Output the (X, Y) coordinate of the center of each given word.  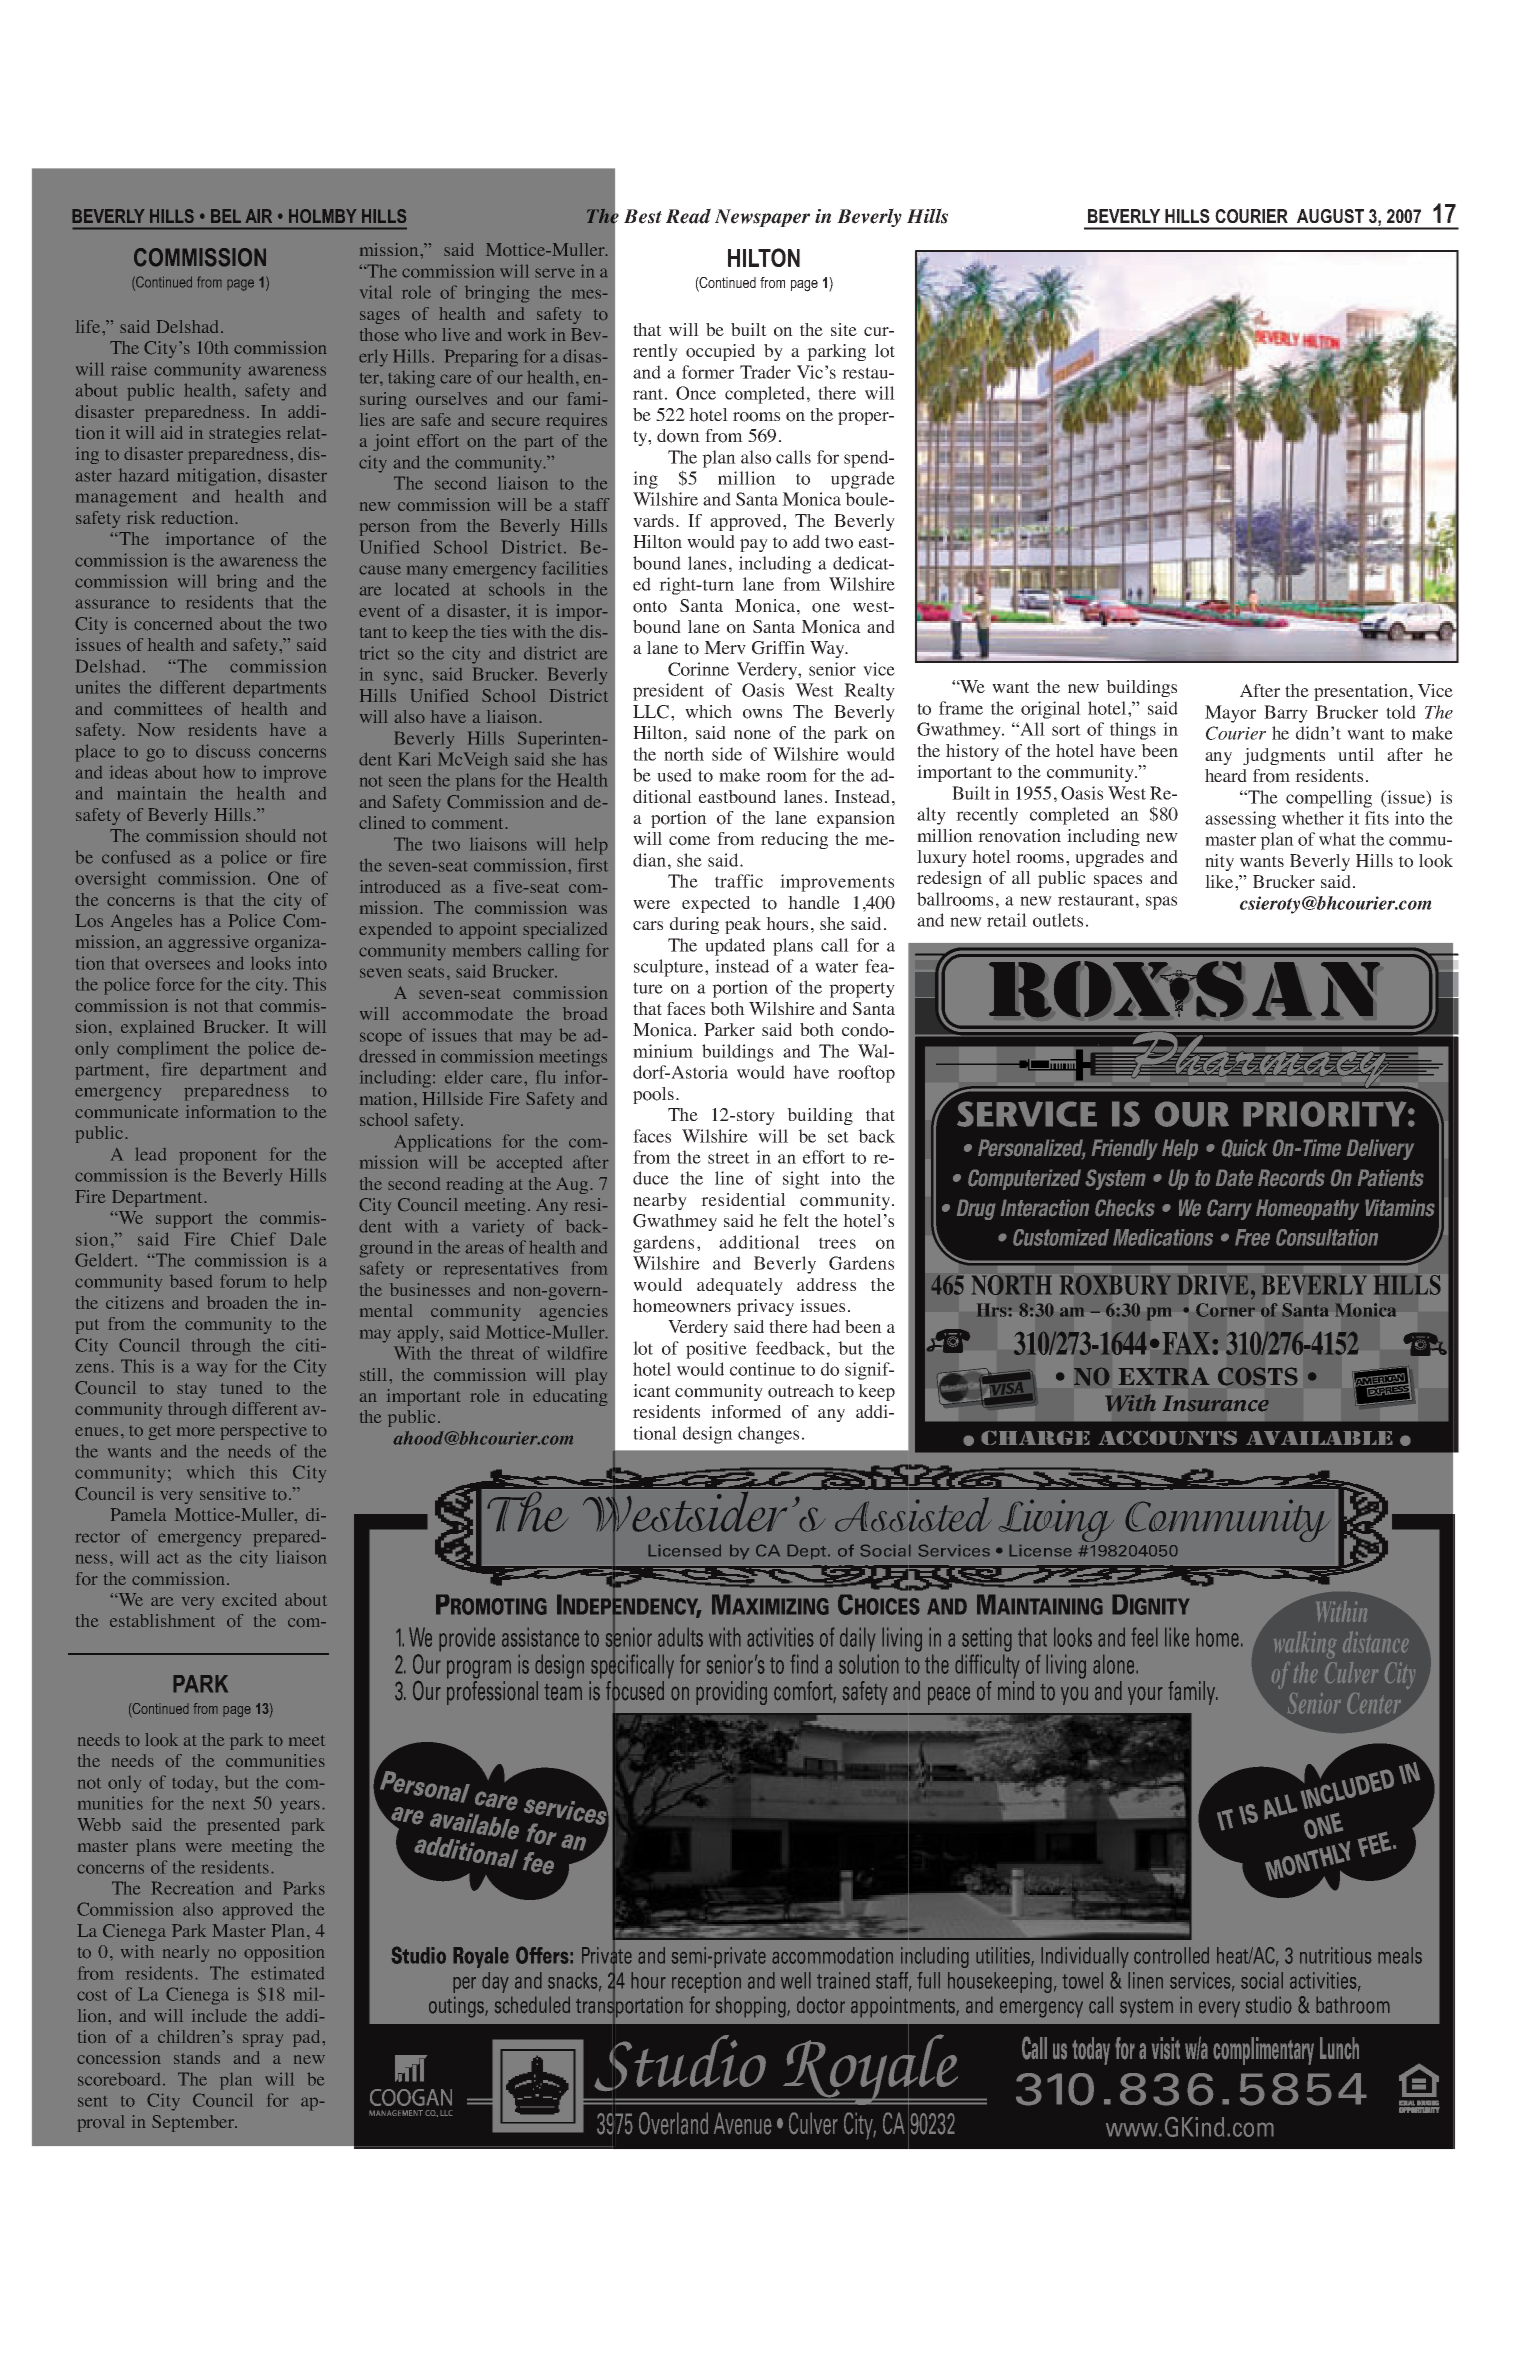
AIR (258, 216)
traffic (739, 881)
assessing (1240, 820)
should (271, 836)
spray (263, 2040)
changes (768, 1435)
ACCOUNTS (1167, 1437)
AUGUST (1330, 216)
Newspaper (762, 218)
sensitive (233, 1493)
